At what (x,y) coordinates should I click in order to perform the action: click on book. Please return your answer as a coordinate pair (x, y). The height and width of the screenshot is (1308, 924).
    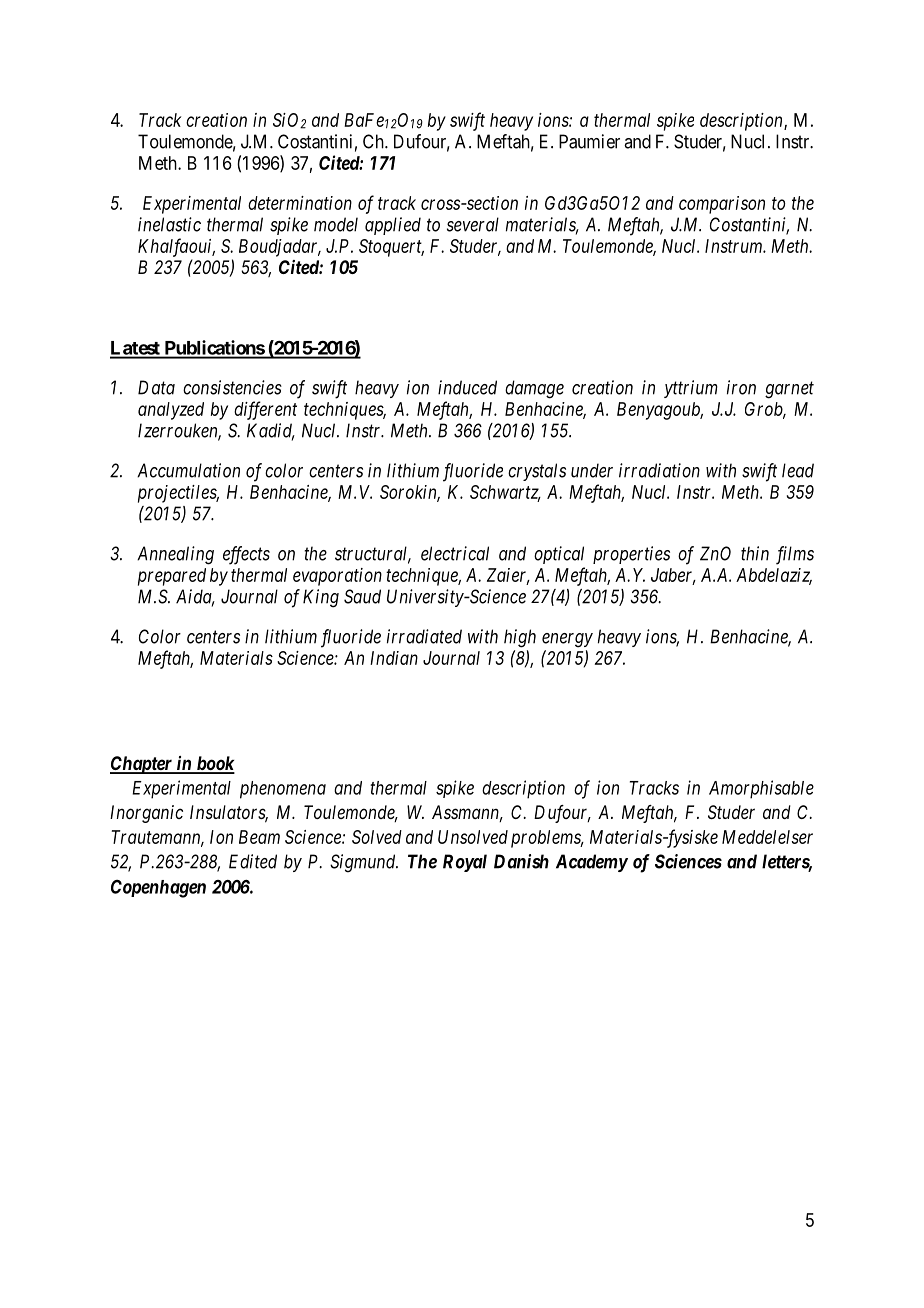
    Looking at the image, I should click on (214, 764).
